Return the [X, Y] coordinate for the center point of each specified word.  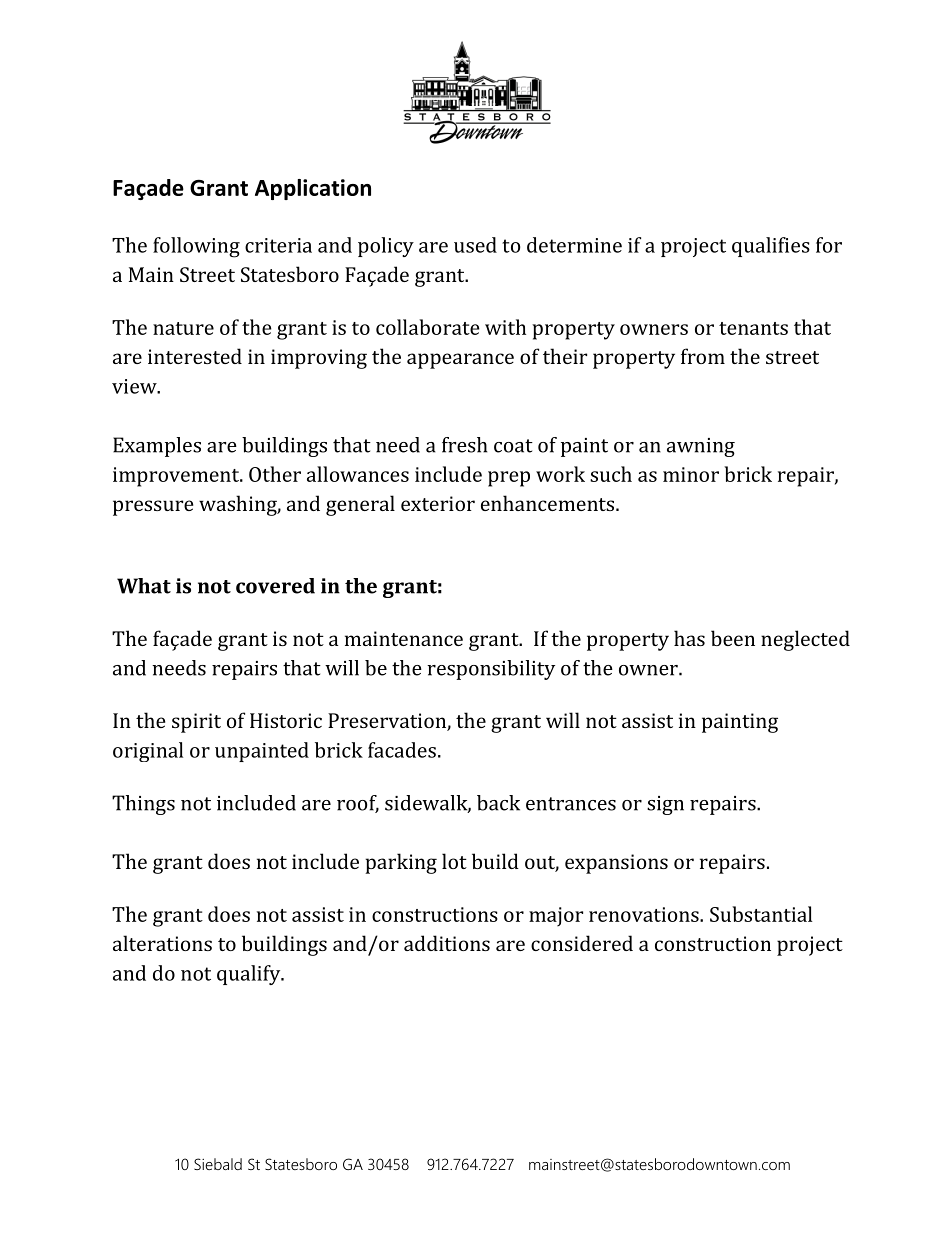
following [196, 247]
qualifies [771, 247]
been [733, 638]
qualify [250, 975]
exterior [438, 503]
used [475, 245]
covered [275, 586]
